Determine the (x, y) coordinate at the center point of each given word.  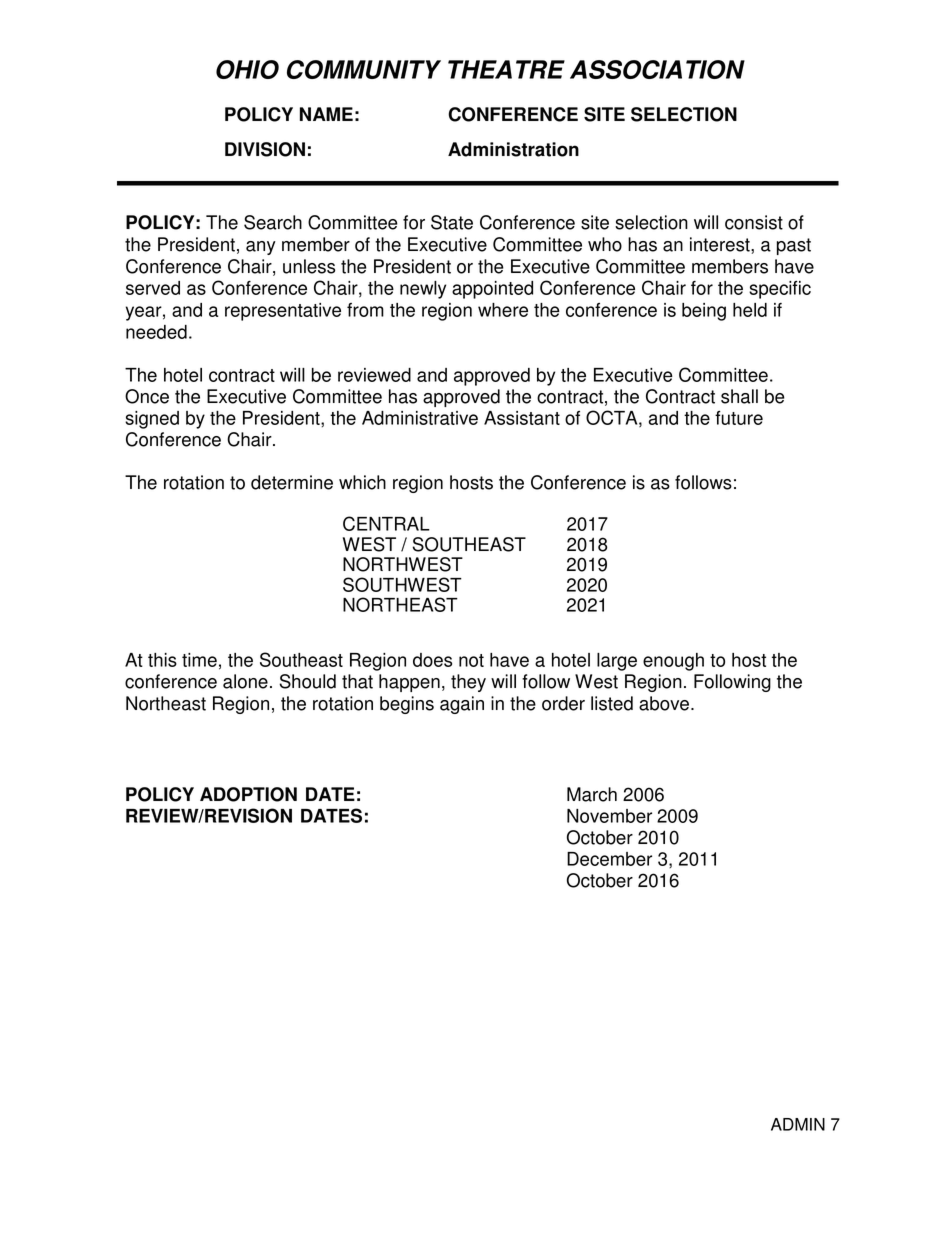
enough (673, 662)
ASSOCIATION (657, 69)
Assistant (522, 418)
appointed (492, 290)
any (261, 248)
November (609, 816)
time (199, 660)
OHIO (247, 69)
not (471, 660)
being (704, 312)
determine (292, 482)
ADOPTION (248, 794)
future (739, 418)
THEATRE (506, 69)
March (592, 794)
